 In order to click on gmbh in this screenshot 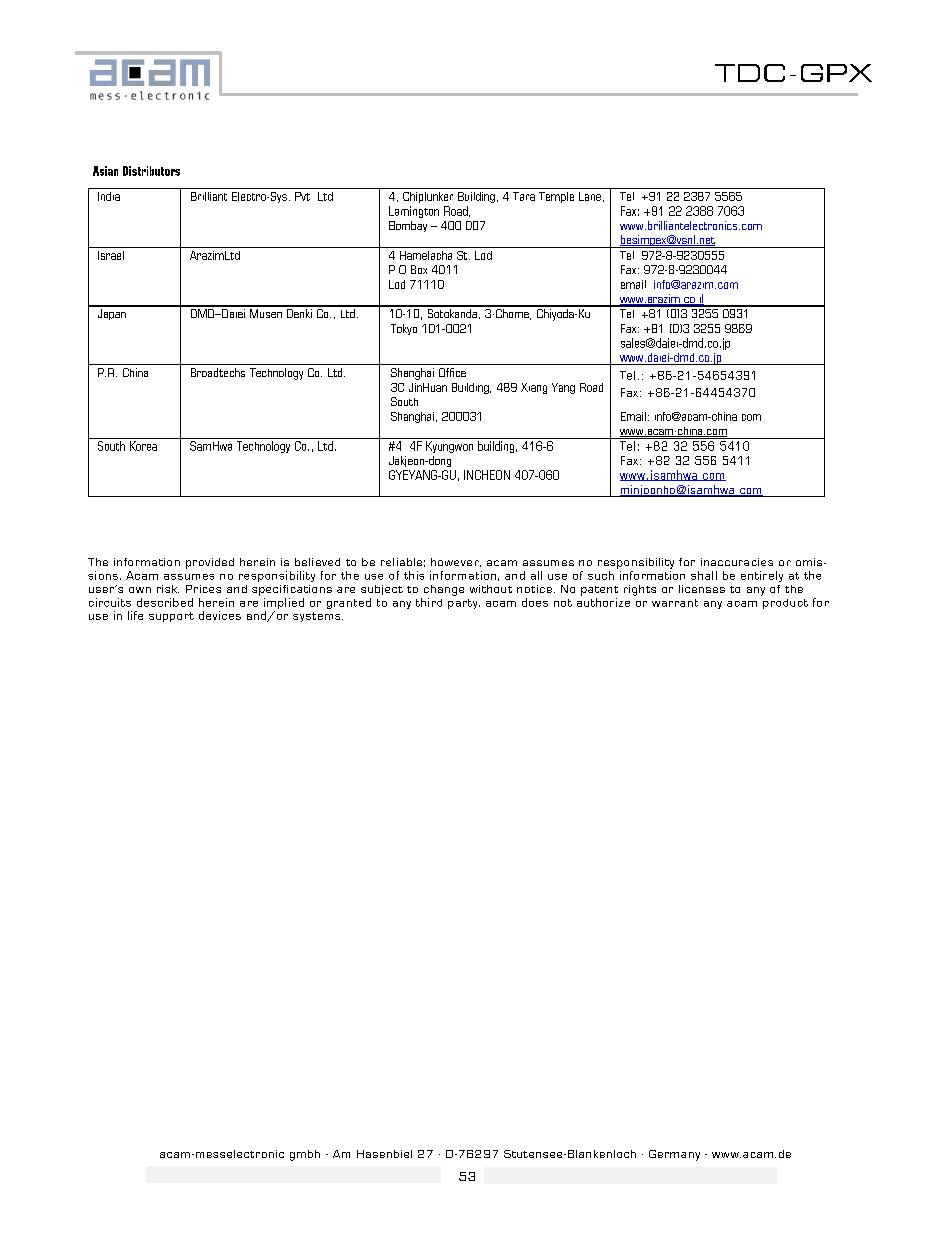, I will do `click(305, 1155)`.
